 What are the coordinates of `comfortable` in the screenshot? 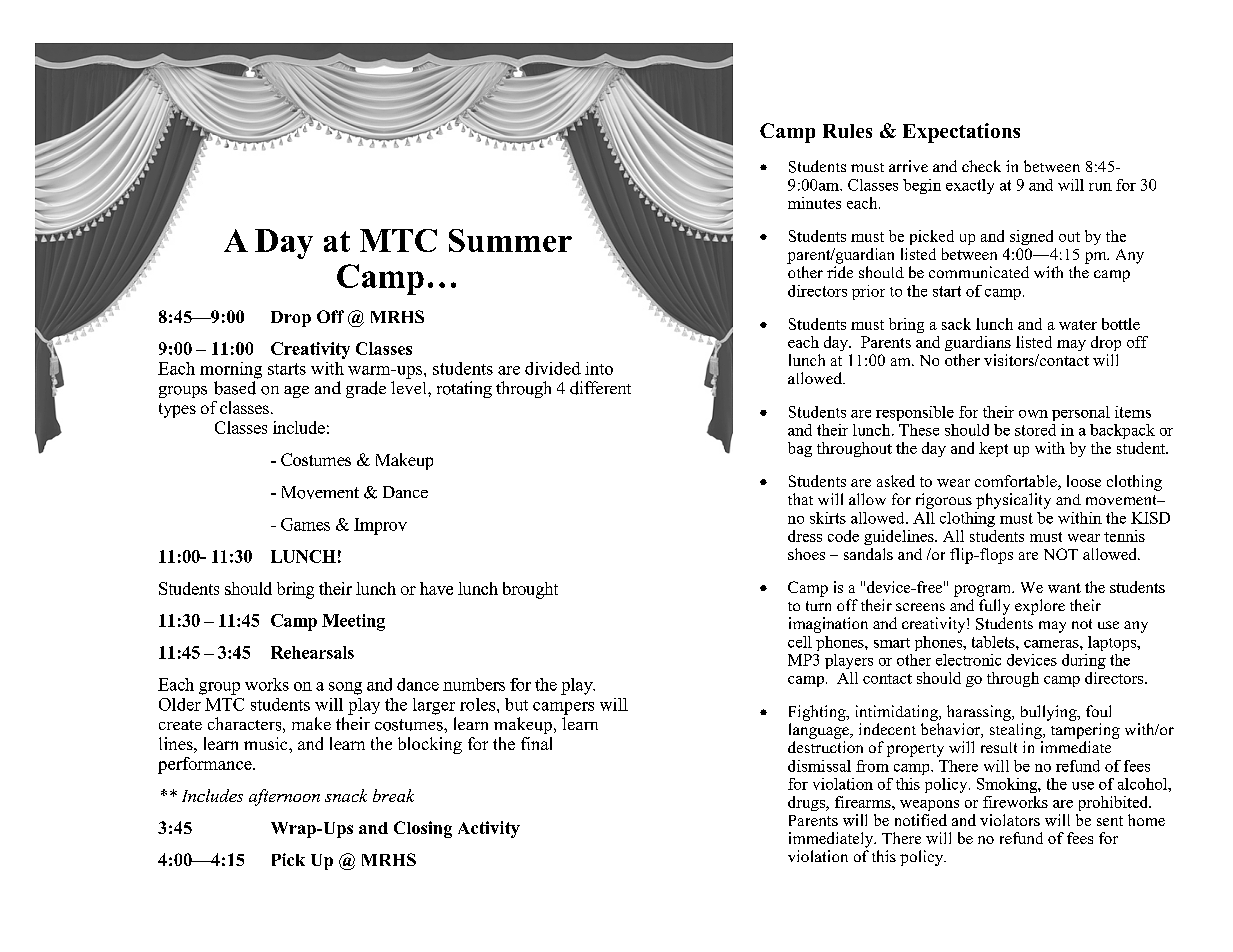 It's located at (1017, 482).
